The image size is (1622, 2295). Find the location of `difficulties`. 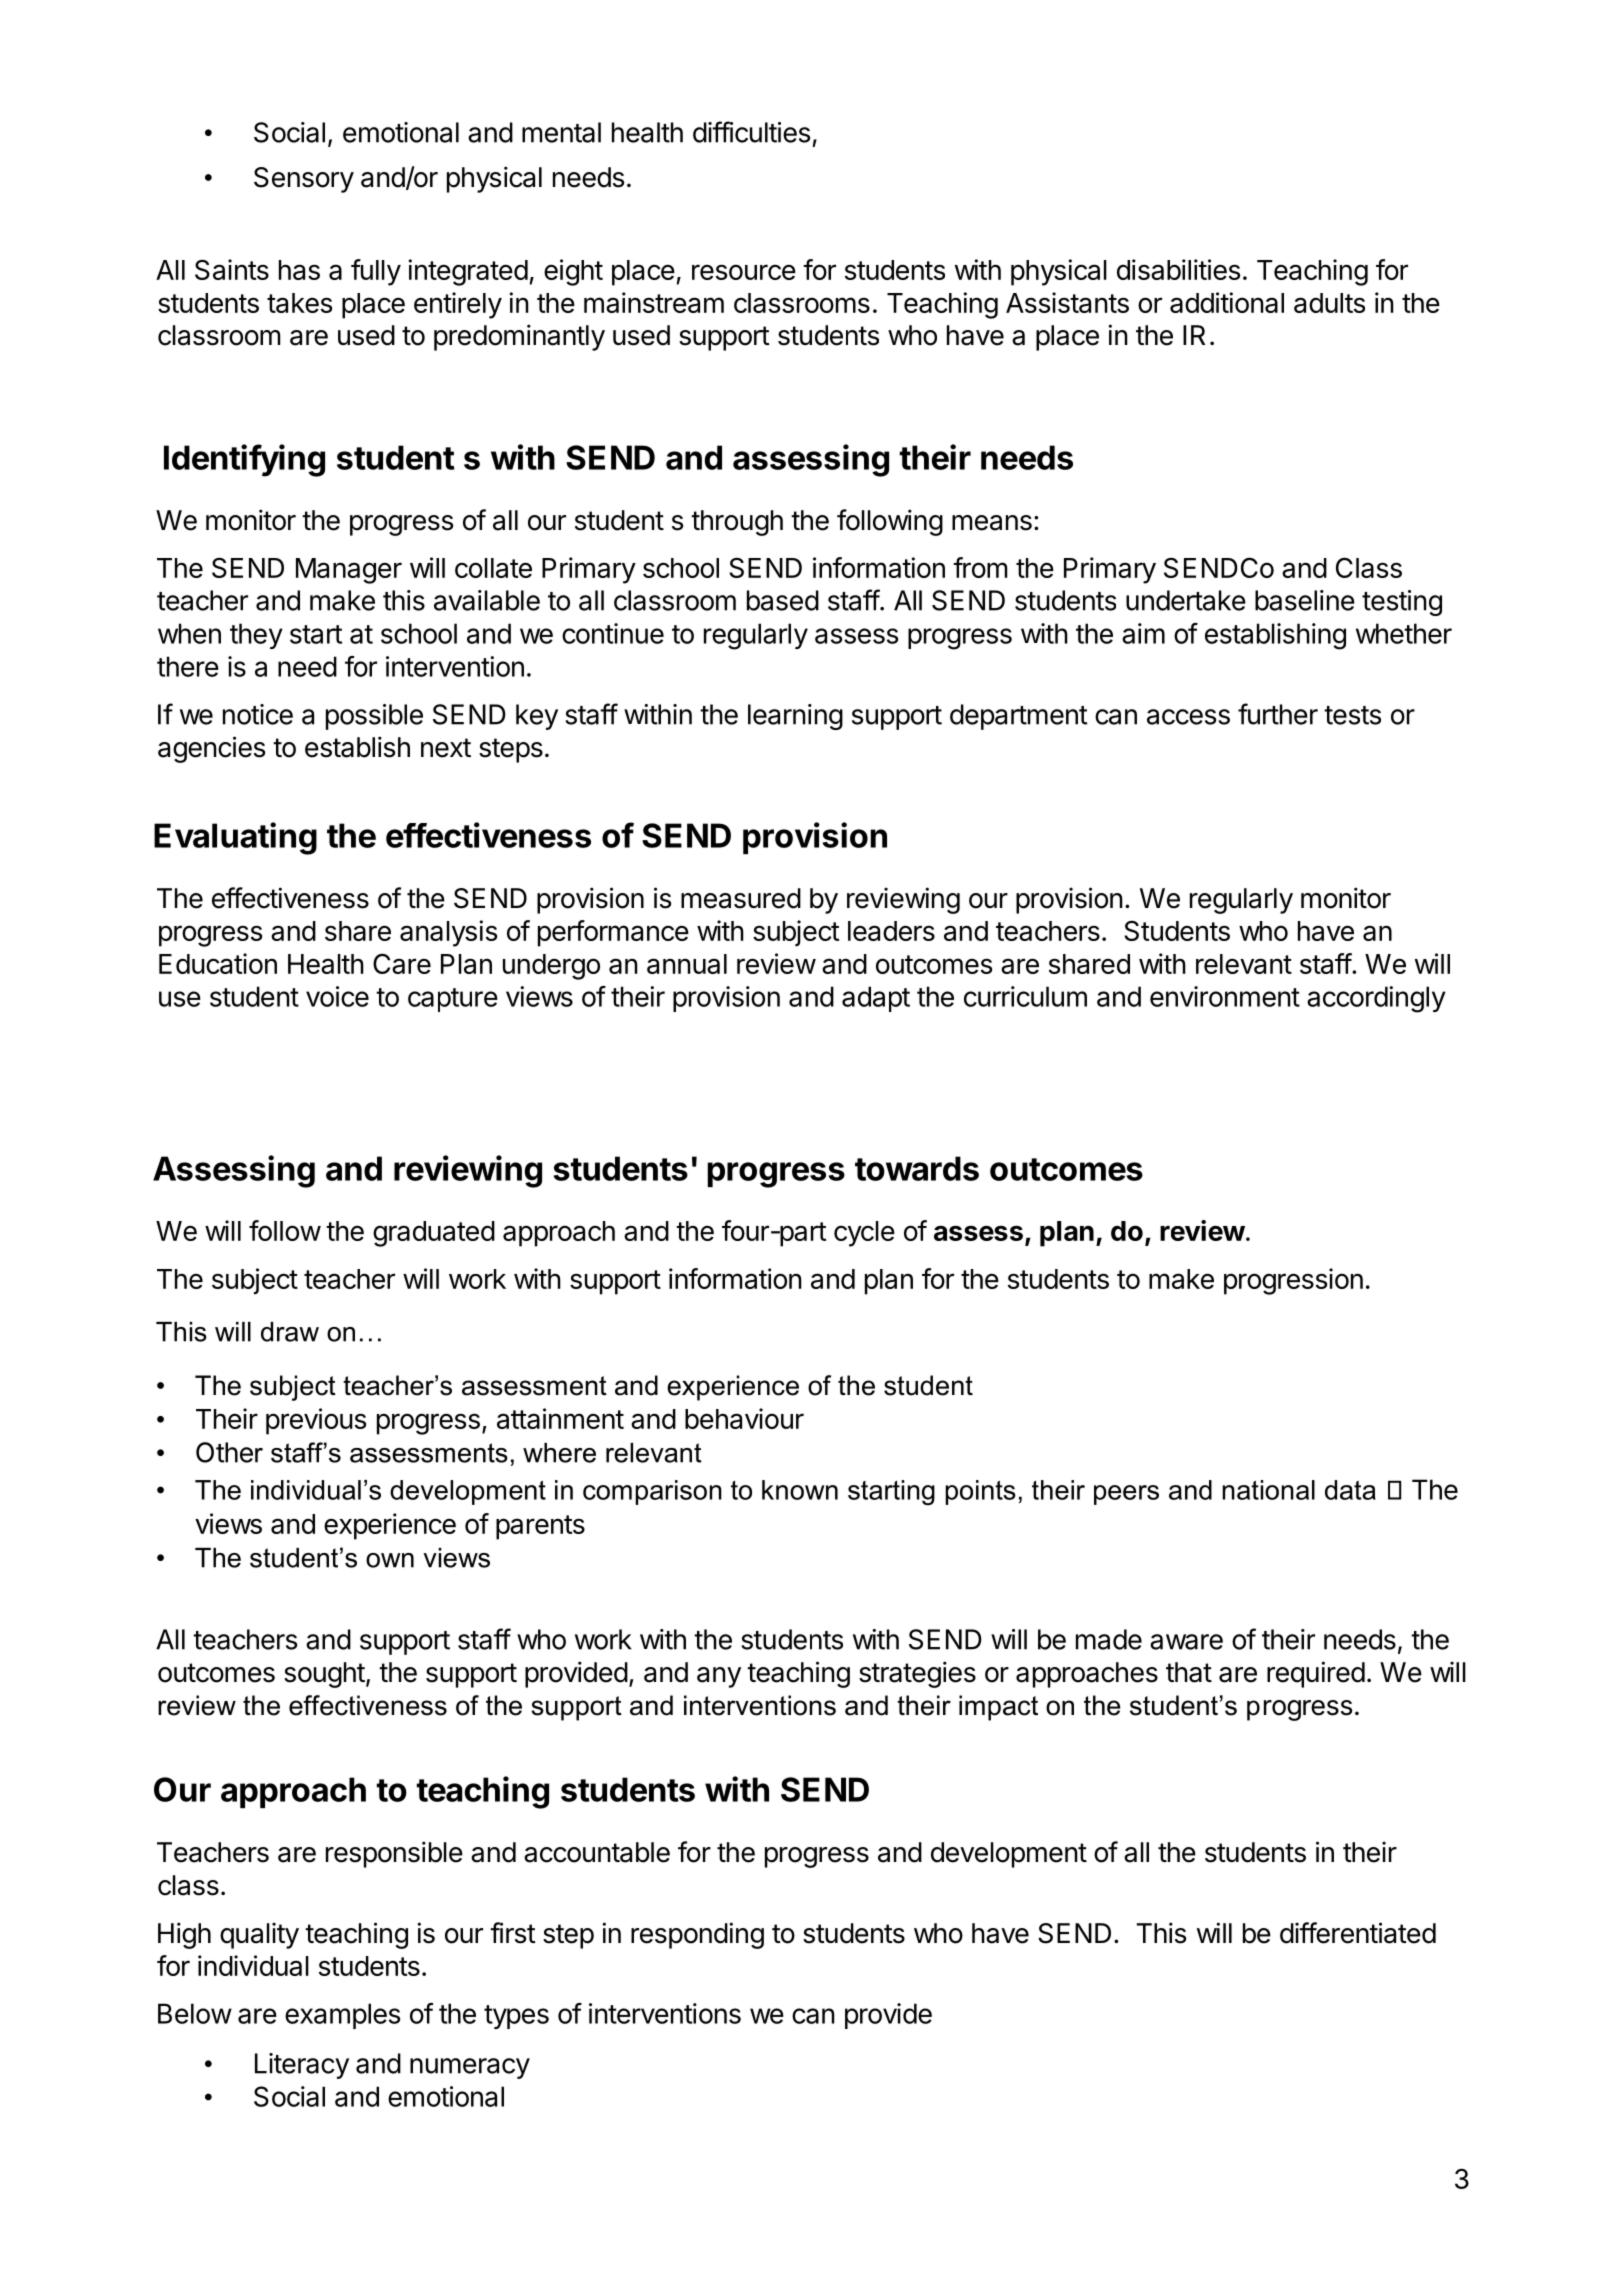

difficulties is located at coordinates (751, 132).
